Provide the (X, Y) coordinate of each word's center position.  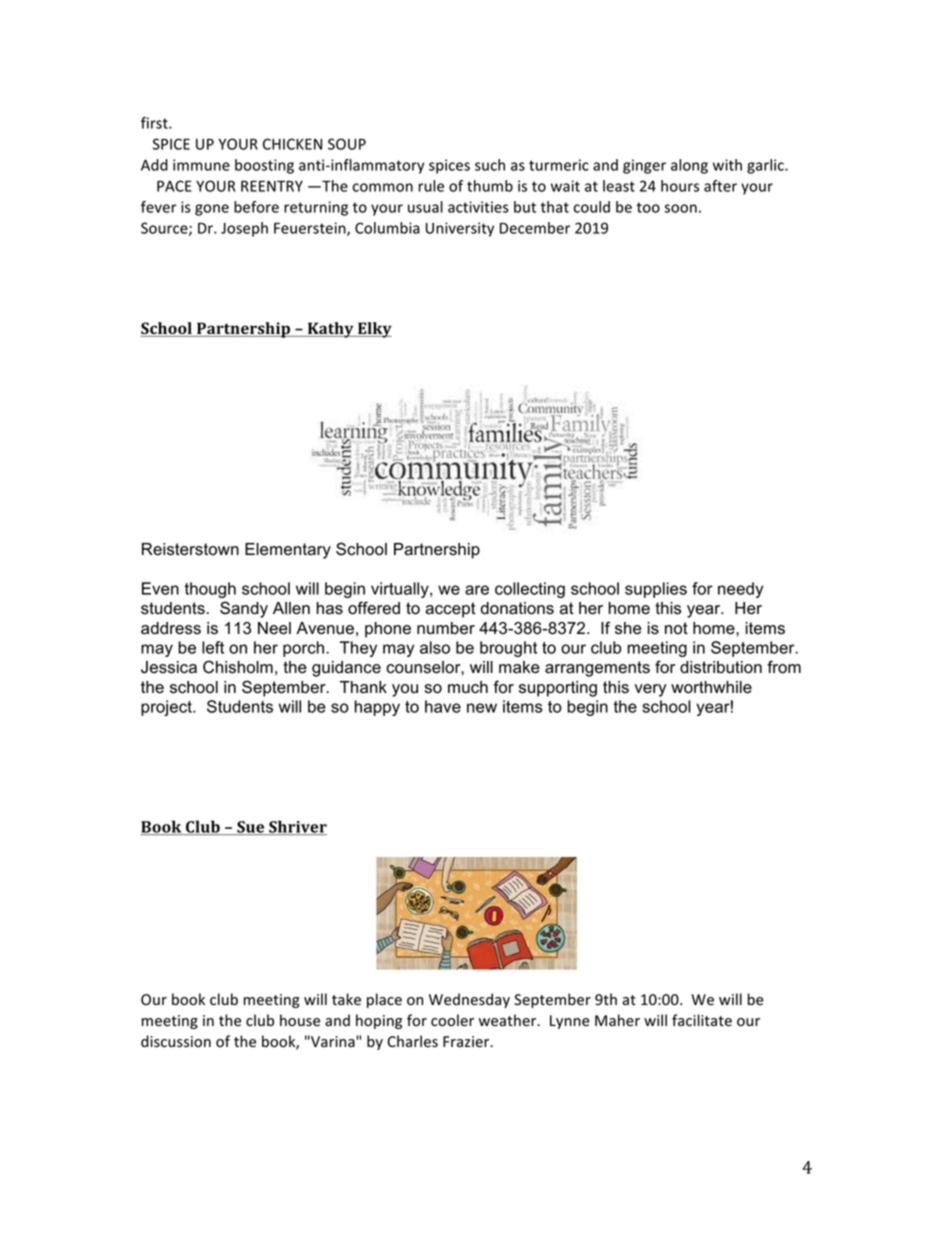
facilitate (702, 1020)
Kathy (330, 330)
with (727, 165)
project (167, 708)
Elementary (288, 551)
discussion (176, 1041)
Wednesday (469, 1000)
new (482, 708)
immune (201, 165)
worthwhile (711, 687)
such (490, 165)
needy (740, 590)
